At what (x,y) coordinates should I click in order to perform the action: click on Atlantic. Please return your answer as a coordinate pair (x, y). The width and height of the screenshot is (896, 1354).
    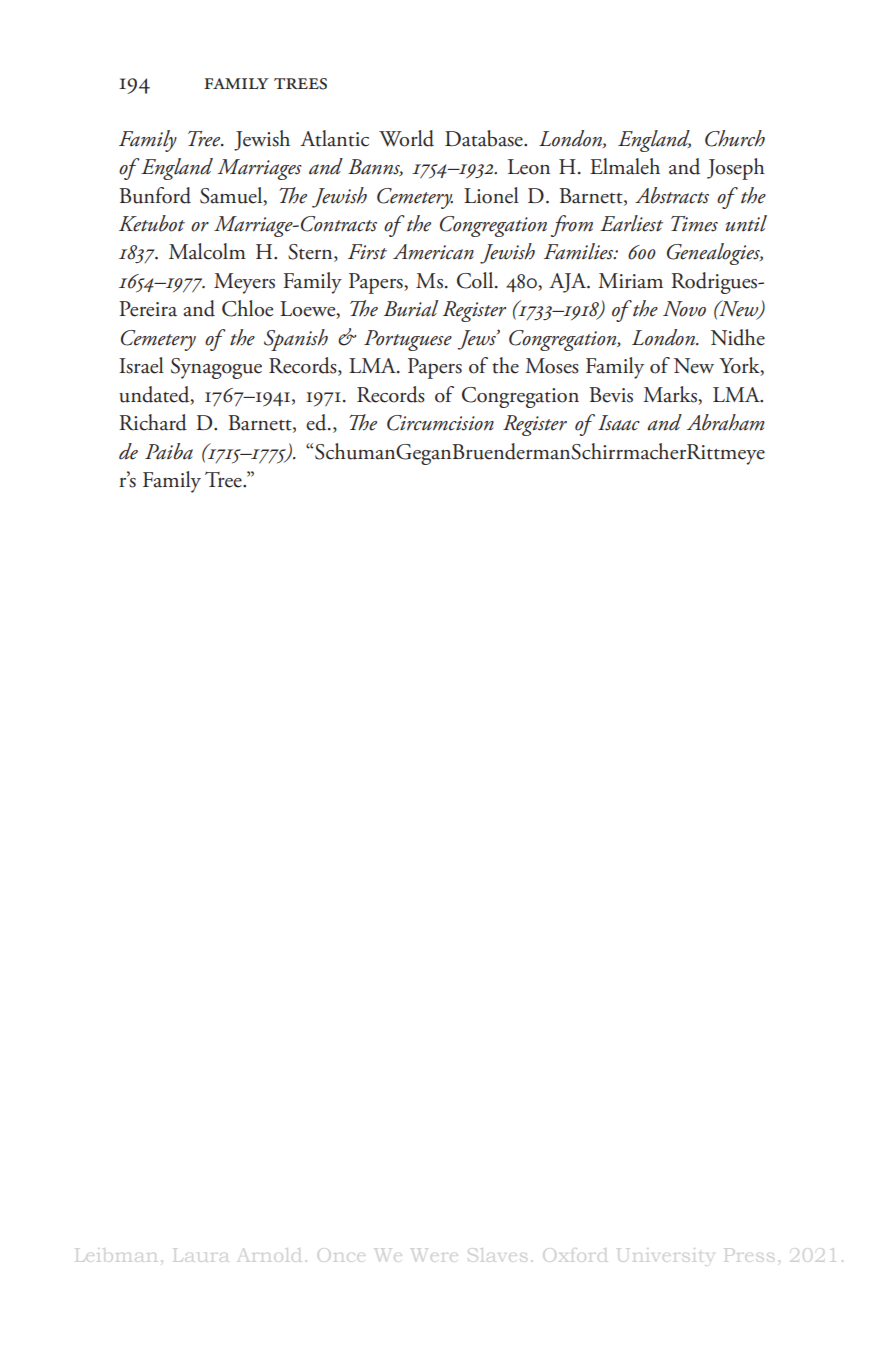
    Looking at the image, I should click on (334, 138).
